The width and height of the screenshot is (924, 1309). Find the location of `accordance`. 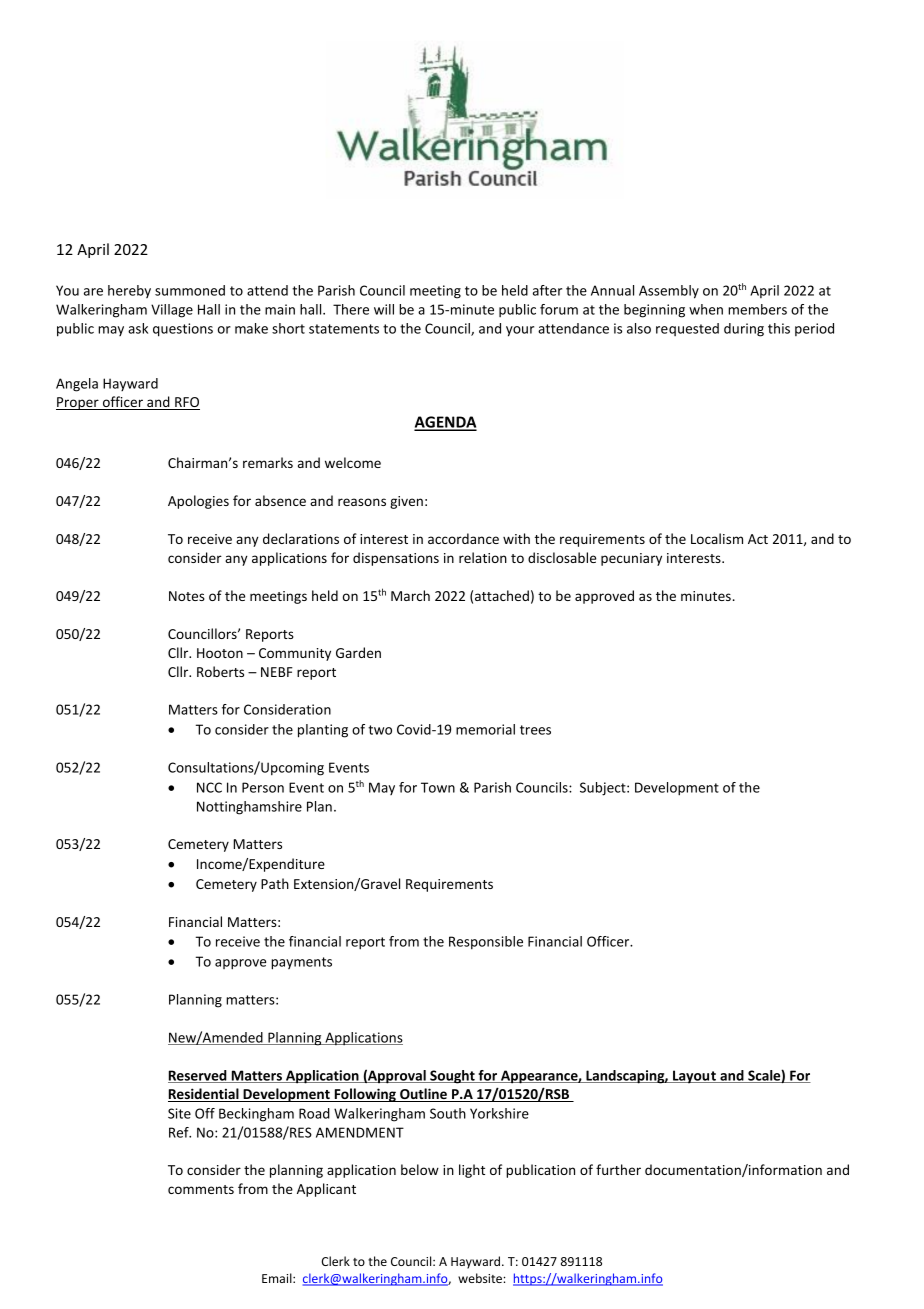

accordance is located at coordinates (463, 538).
